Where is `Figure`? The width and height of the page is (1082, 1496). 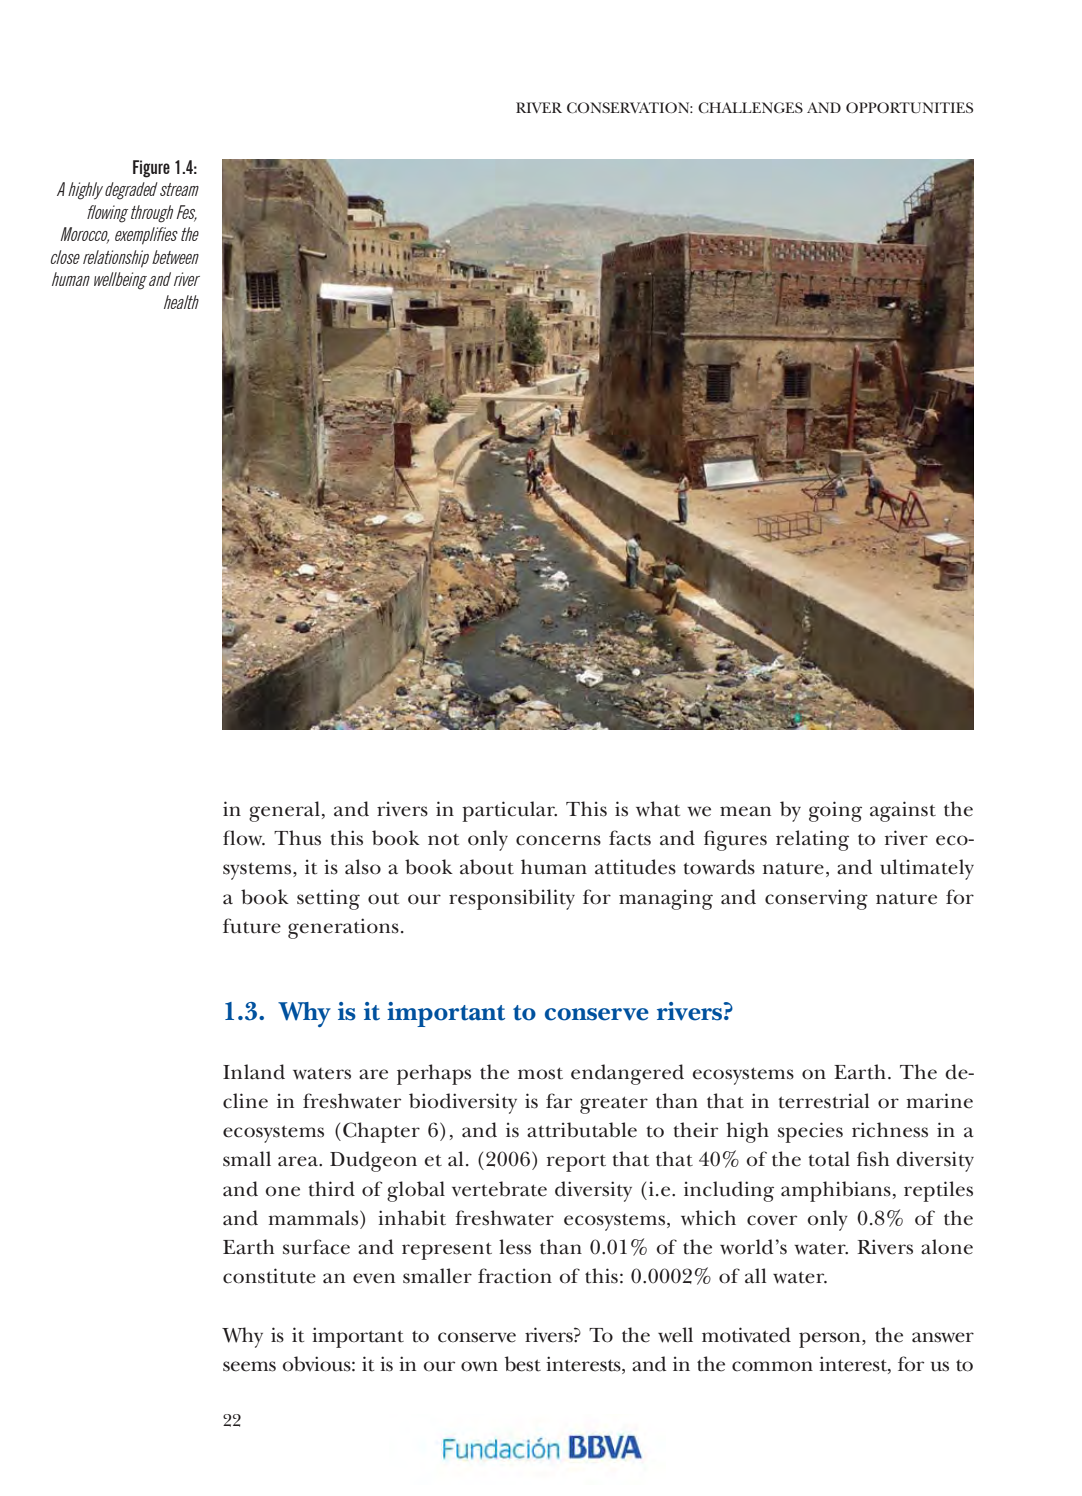
Figure is located at coordinates (151, 169).
